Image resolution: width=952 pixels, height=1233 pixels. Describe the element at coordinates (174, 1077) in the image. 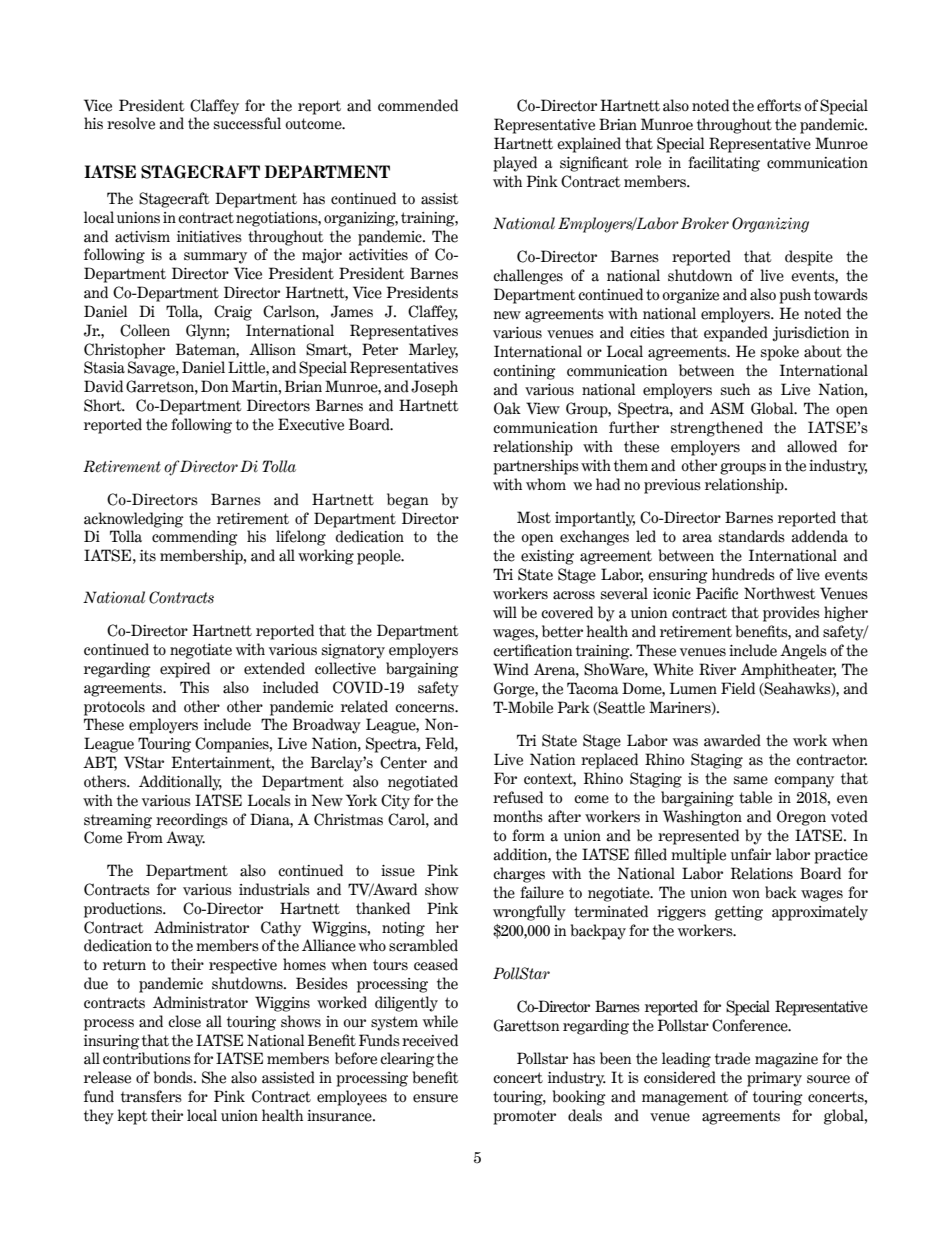

I see `bonds` at that location.
